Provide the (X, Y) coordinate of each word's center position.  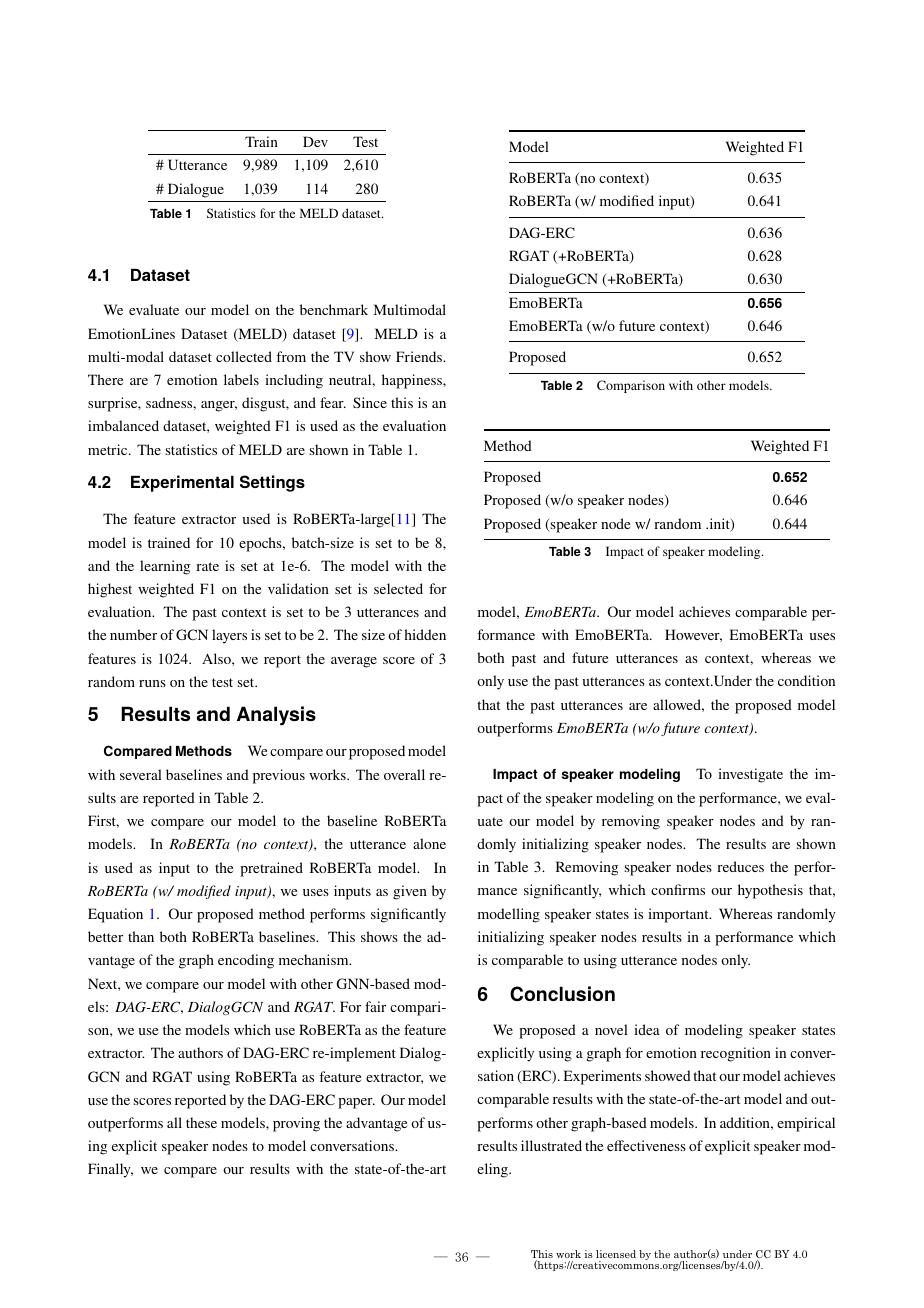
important (679, 915)
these (201, 1122)
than (141, 936)
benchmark (334, 309)
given (410, 892)
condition (806, 680)
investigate (750, 775)
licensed (616, 1254)
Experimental (182, 483)
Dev (315, 141)
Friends (420, 356)
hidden (425, 634)
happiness (413, 381)
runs (152, 683)
